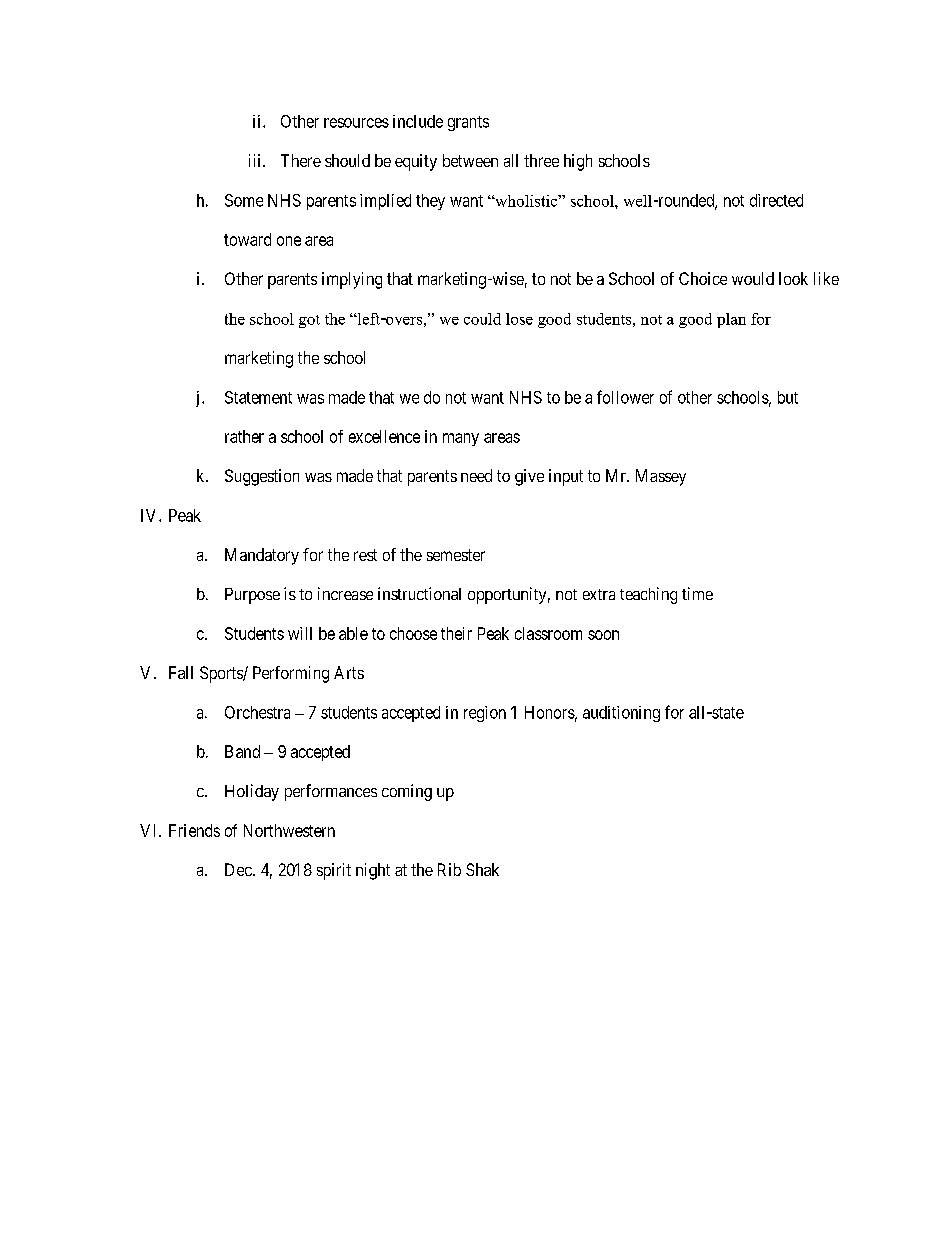  I want to click on iii, so click(256, 160).
